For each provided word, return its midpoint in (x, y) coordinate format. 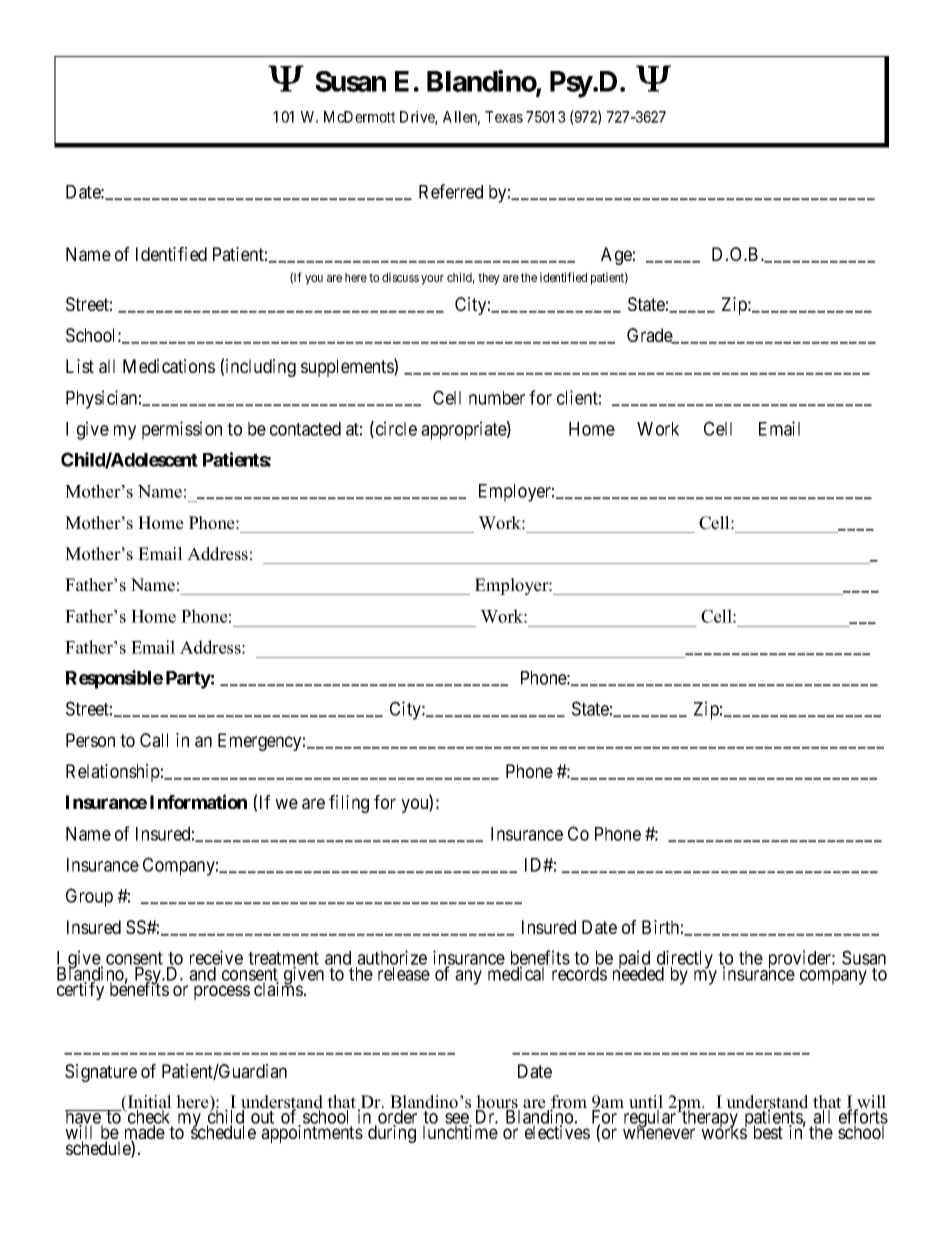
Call (154, 740)
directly (686, 960)
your (432, 280)
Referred (451, 191)
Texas (504, 117)
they (489, 279)
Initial (149, 1103)
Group (89, 897)
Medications (169, 366)
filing (349, 804)
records (579, 974)
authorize (391, 959)
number (497, 398)
